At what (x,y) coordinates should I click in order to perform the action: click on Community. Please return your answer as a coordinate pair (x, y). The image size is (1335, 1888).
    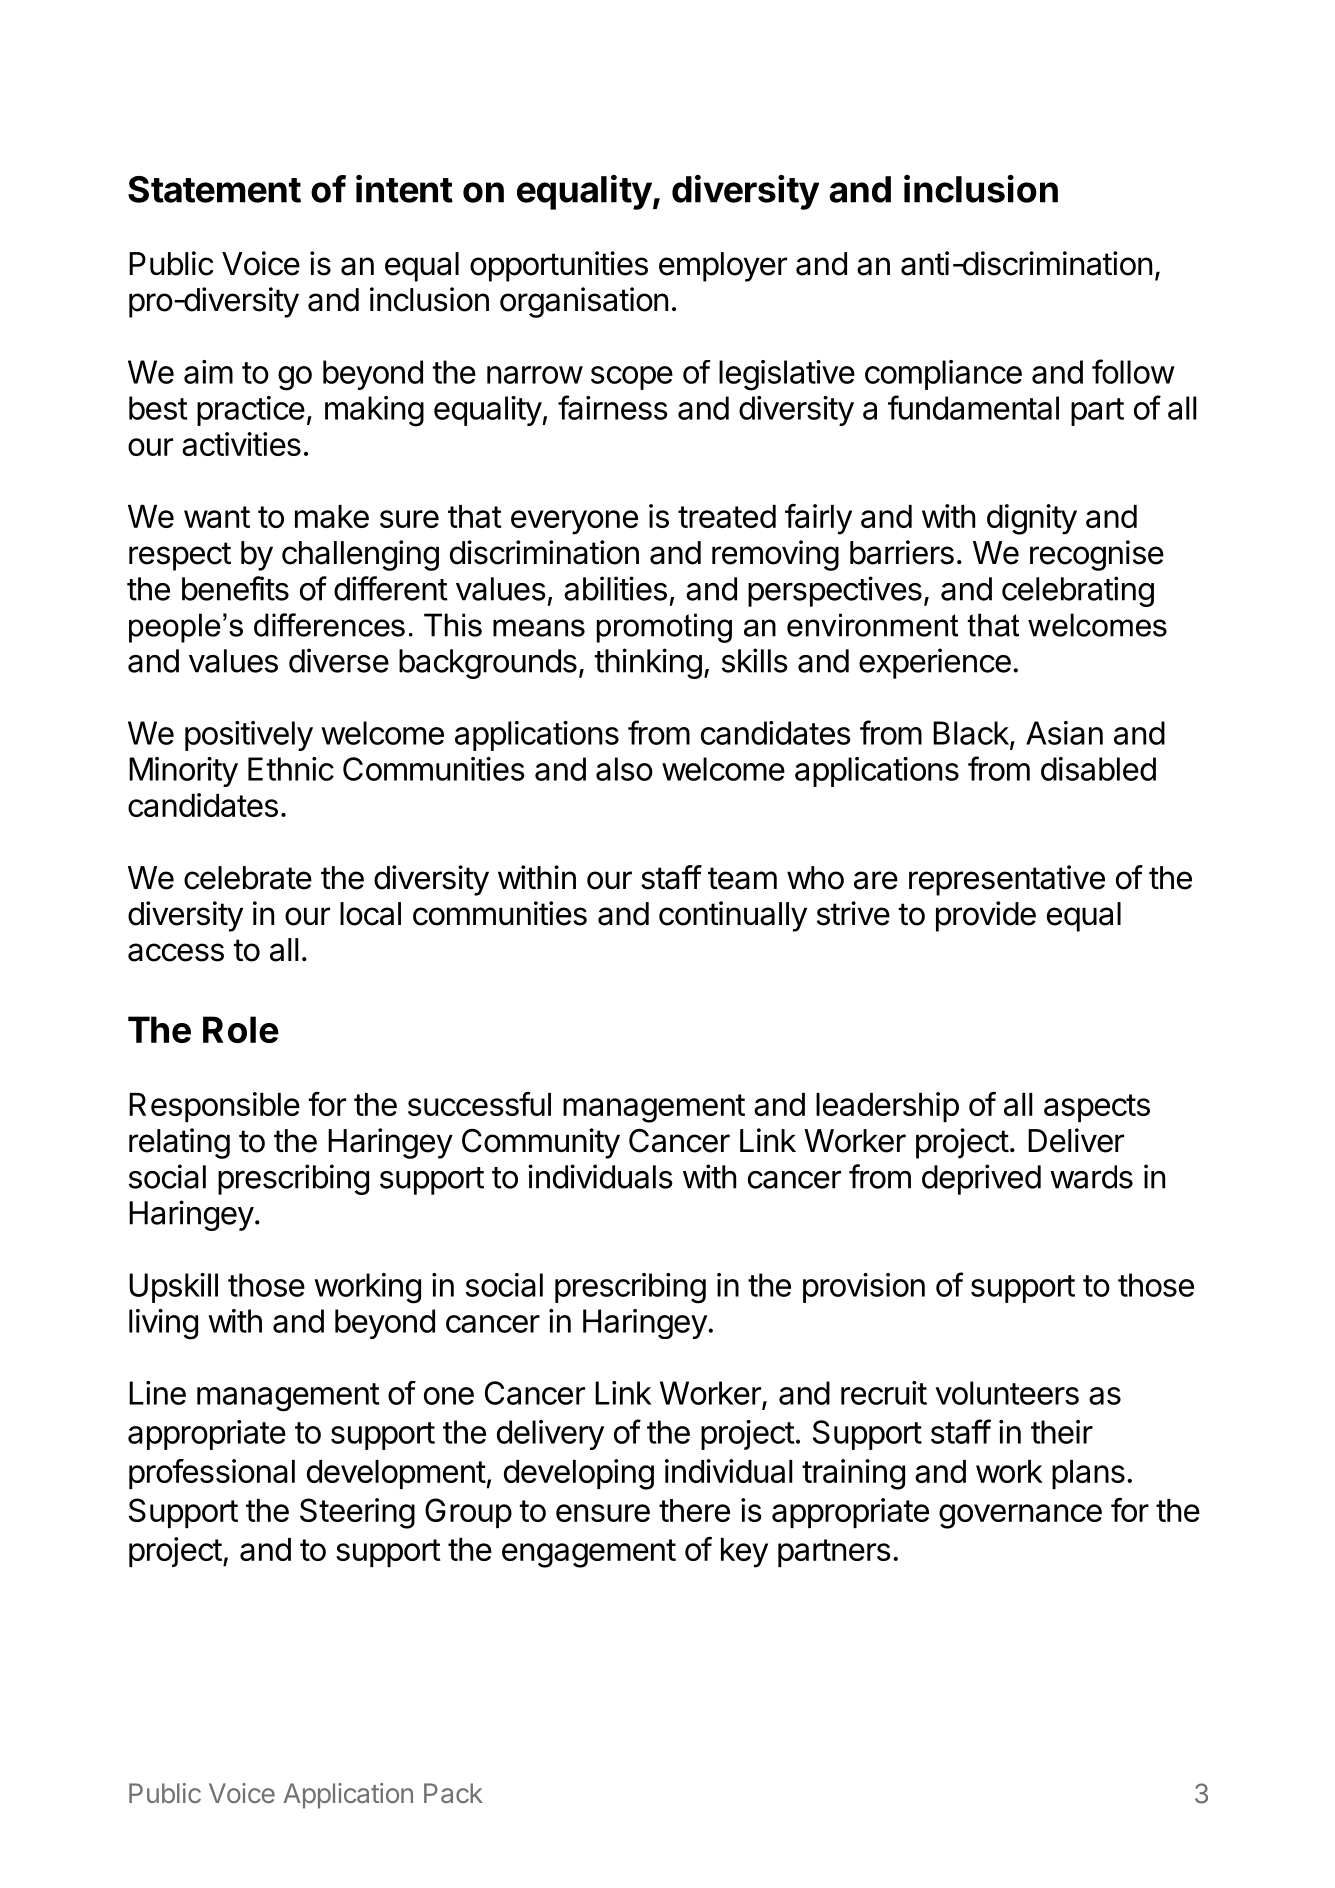
    Looking at the image, I should click on (541, 1143).
